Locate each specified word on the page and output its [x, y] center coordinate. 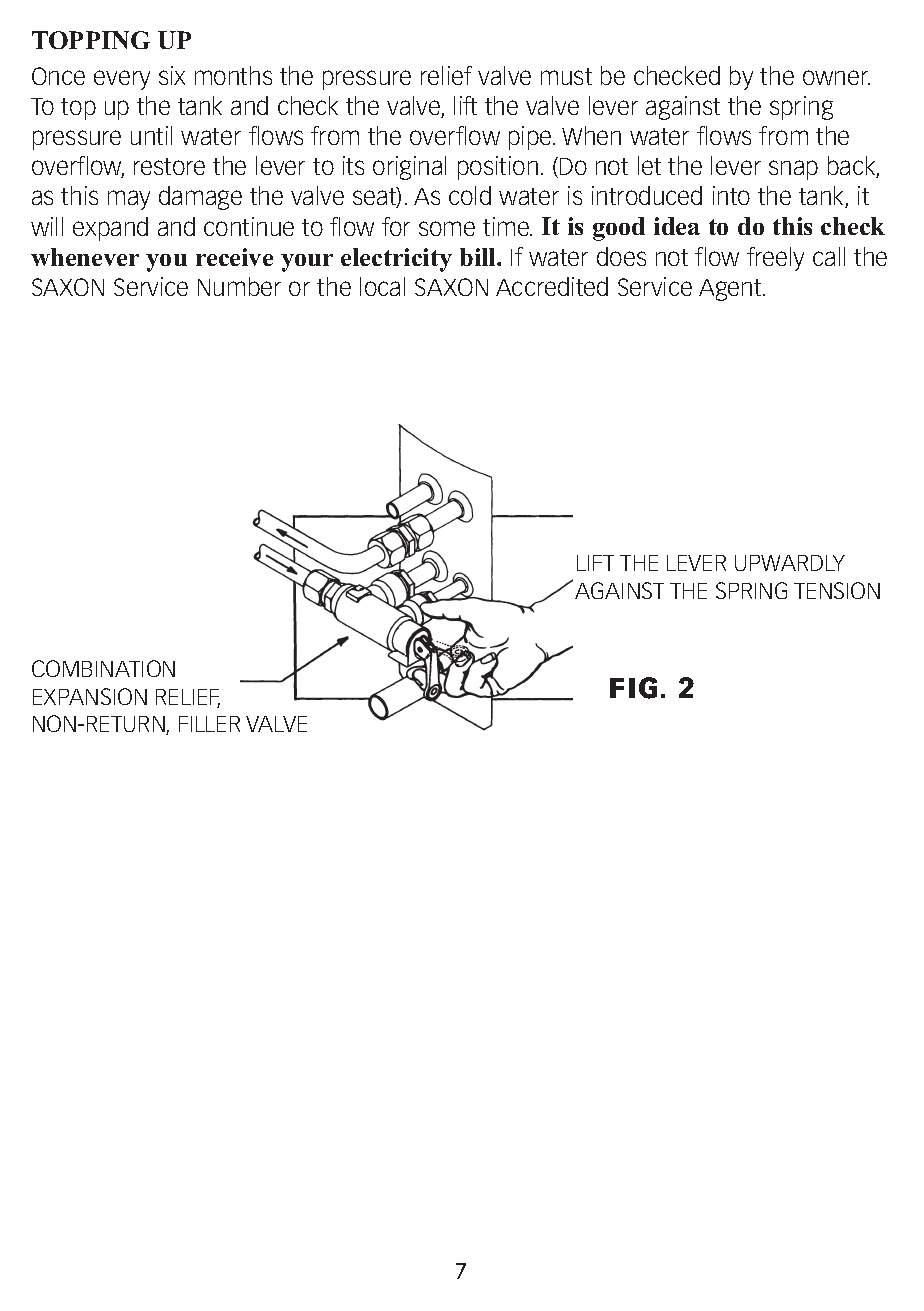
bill [479, 257]
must [566, 76]
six [172, 75]
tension [837, 590]
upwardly [790, 563]
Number [239, 286]
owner [836, 77]
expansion [90, 696]
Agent [731, 290]
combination [103, 668]
